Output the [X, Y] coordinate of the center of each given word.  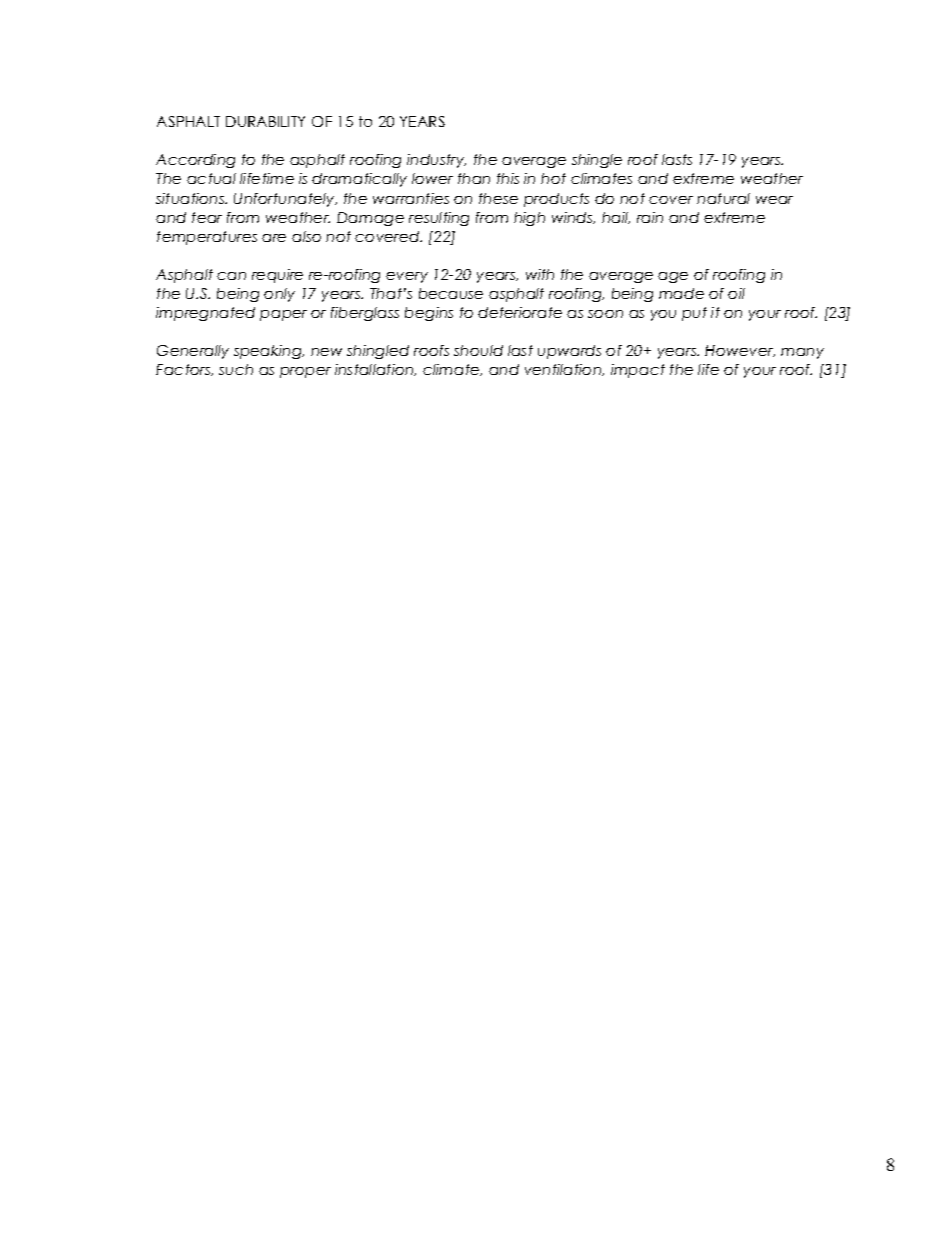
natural [723, 198]
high [529, 219]
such [236, 369]
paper [283, 315]
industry [436, 161]
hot [553, 178]
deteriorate [520, 312]
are [274, 238]
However [740, 351]
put [694, 314]
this [508, 178]
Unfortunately [285, 200]
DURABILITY [265, 121]
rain [650, 217]
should [478, 350]
